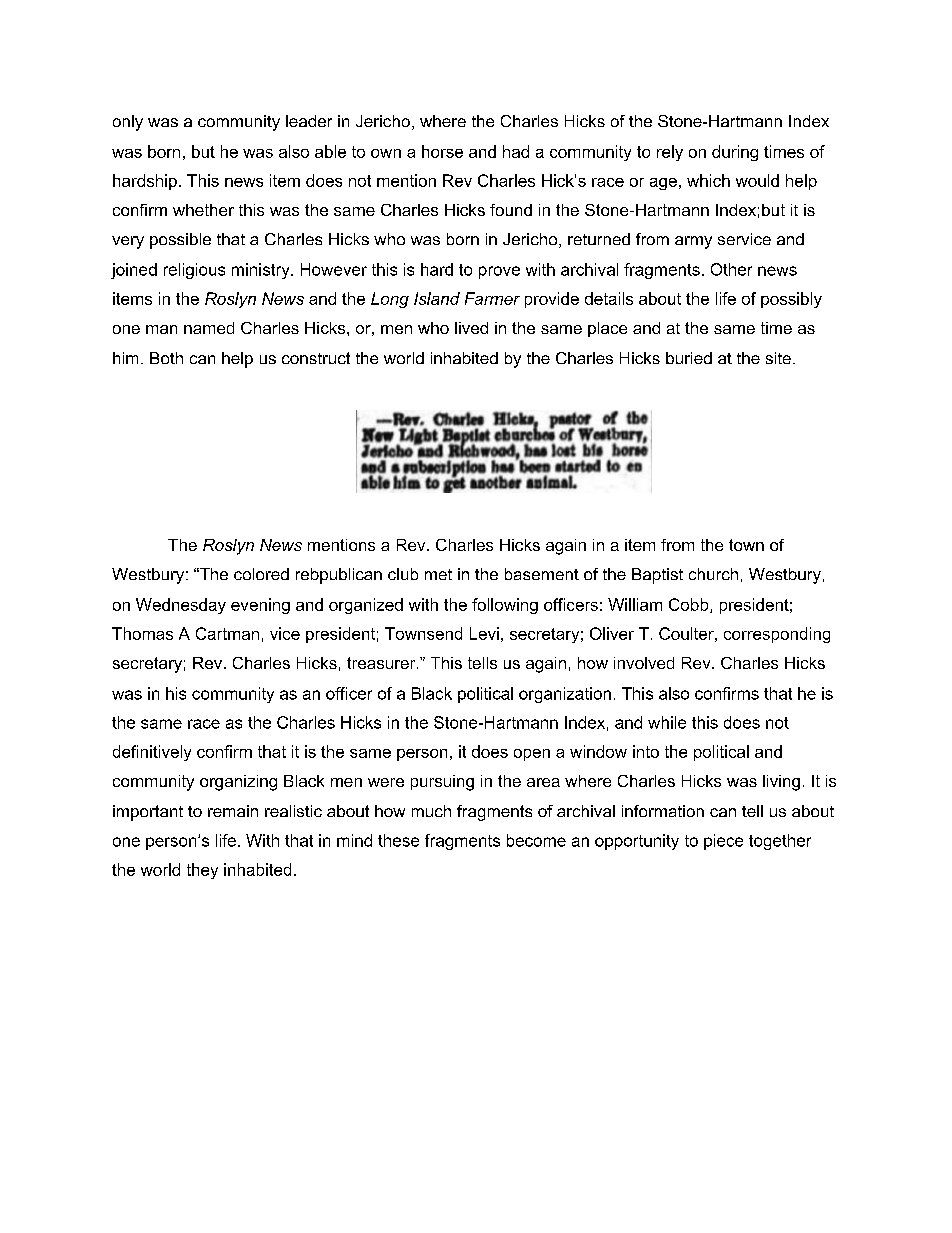 This image has height=1233, width=952. What do you see at coordinates (166, 358) in the image?
I see `Both` at bounding box center [166, 358].
